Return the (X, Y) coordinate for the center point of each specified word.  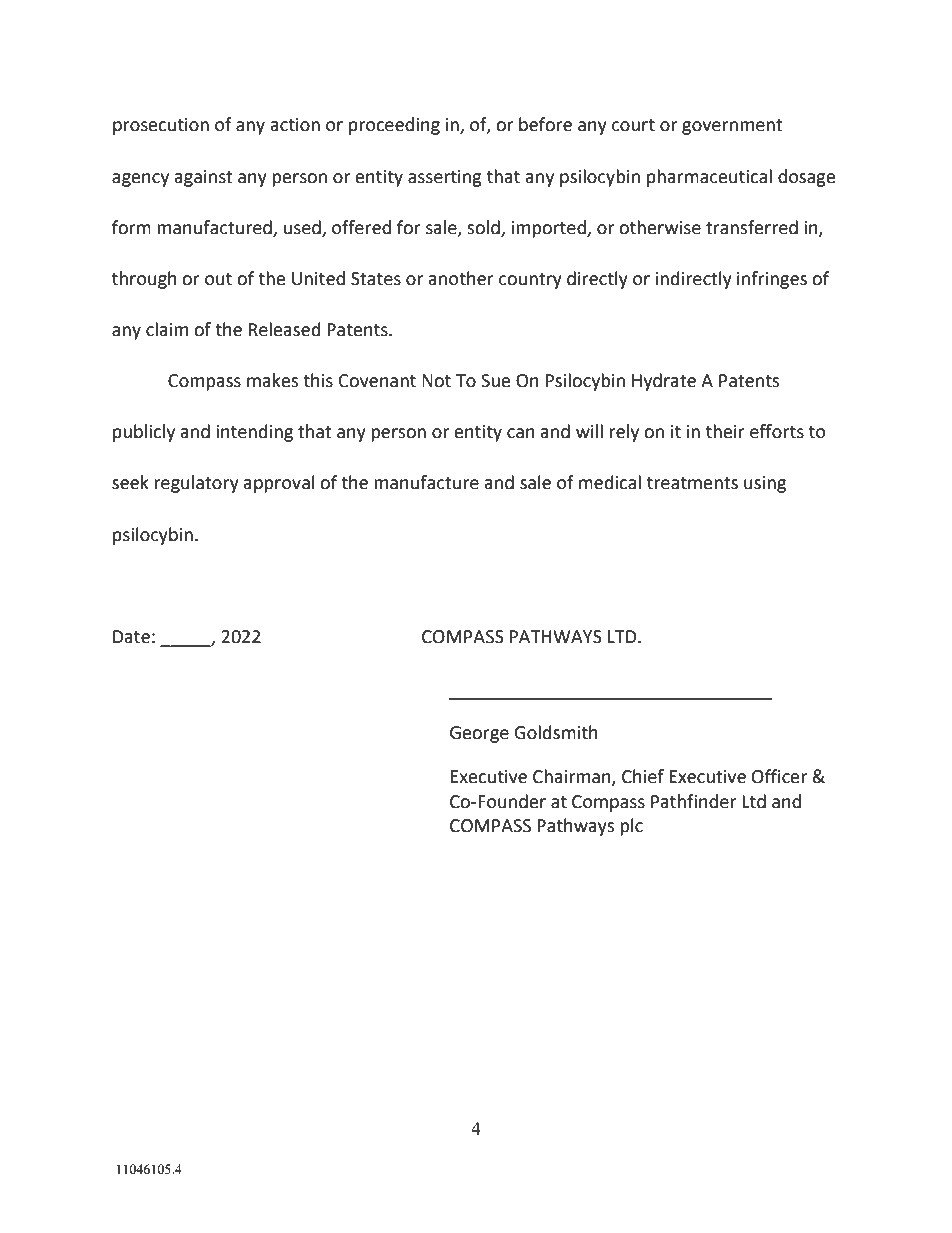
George (479, 734)
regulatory (196, 484)
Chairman (573, 777)
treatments (692, 483)
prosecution (161, 126)
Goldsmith (556, 732)
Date (131, 637)
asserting (445, 178)
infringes (772, 280)
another (461, 278)
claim (167, 329)
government (732, 127)
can (521, 433)
